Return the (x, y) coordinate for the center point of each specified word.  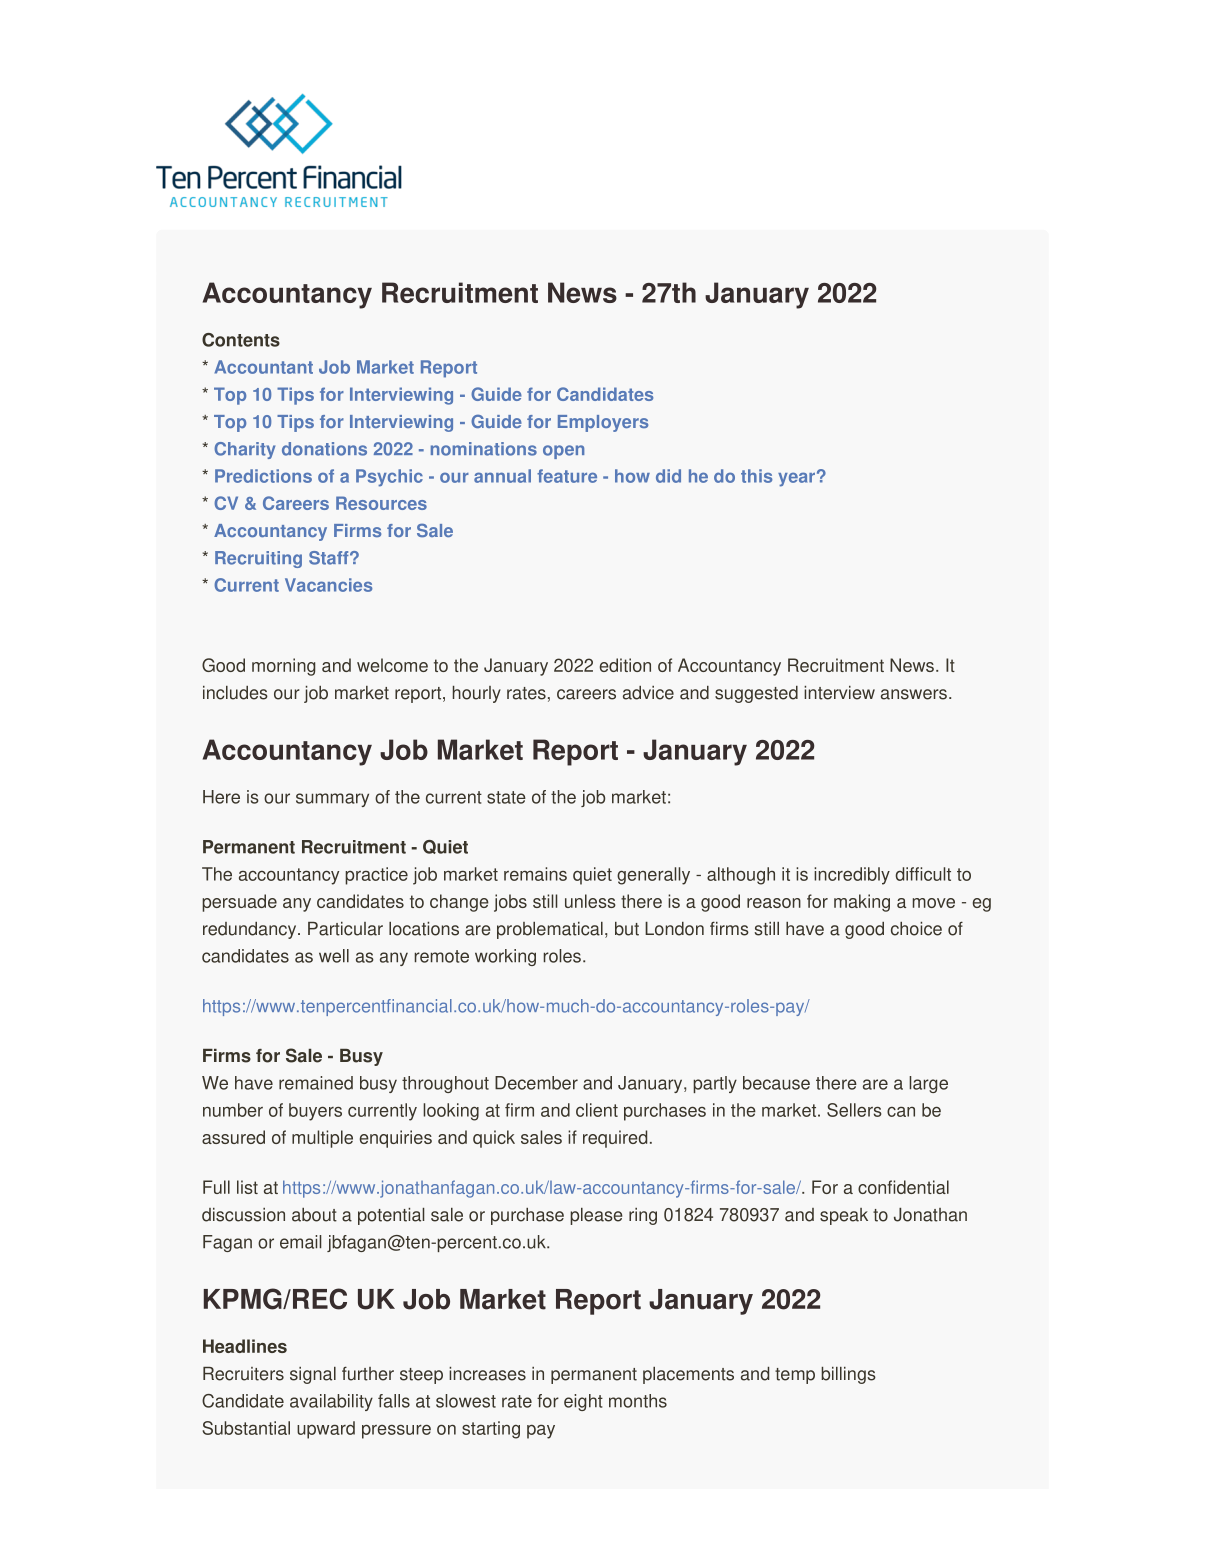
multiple (322, 1139)
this (756, 476)
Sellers (854, 1110)
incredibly (852, 876)
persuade (239, 903)
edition (625, 665)
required (615, 1139)
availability (331, 1402)
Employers (603, 423)
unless (590, 901)
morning (284, 667)
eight (583, 1402)
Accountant (263, 367)
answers (914, 694)
